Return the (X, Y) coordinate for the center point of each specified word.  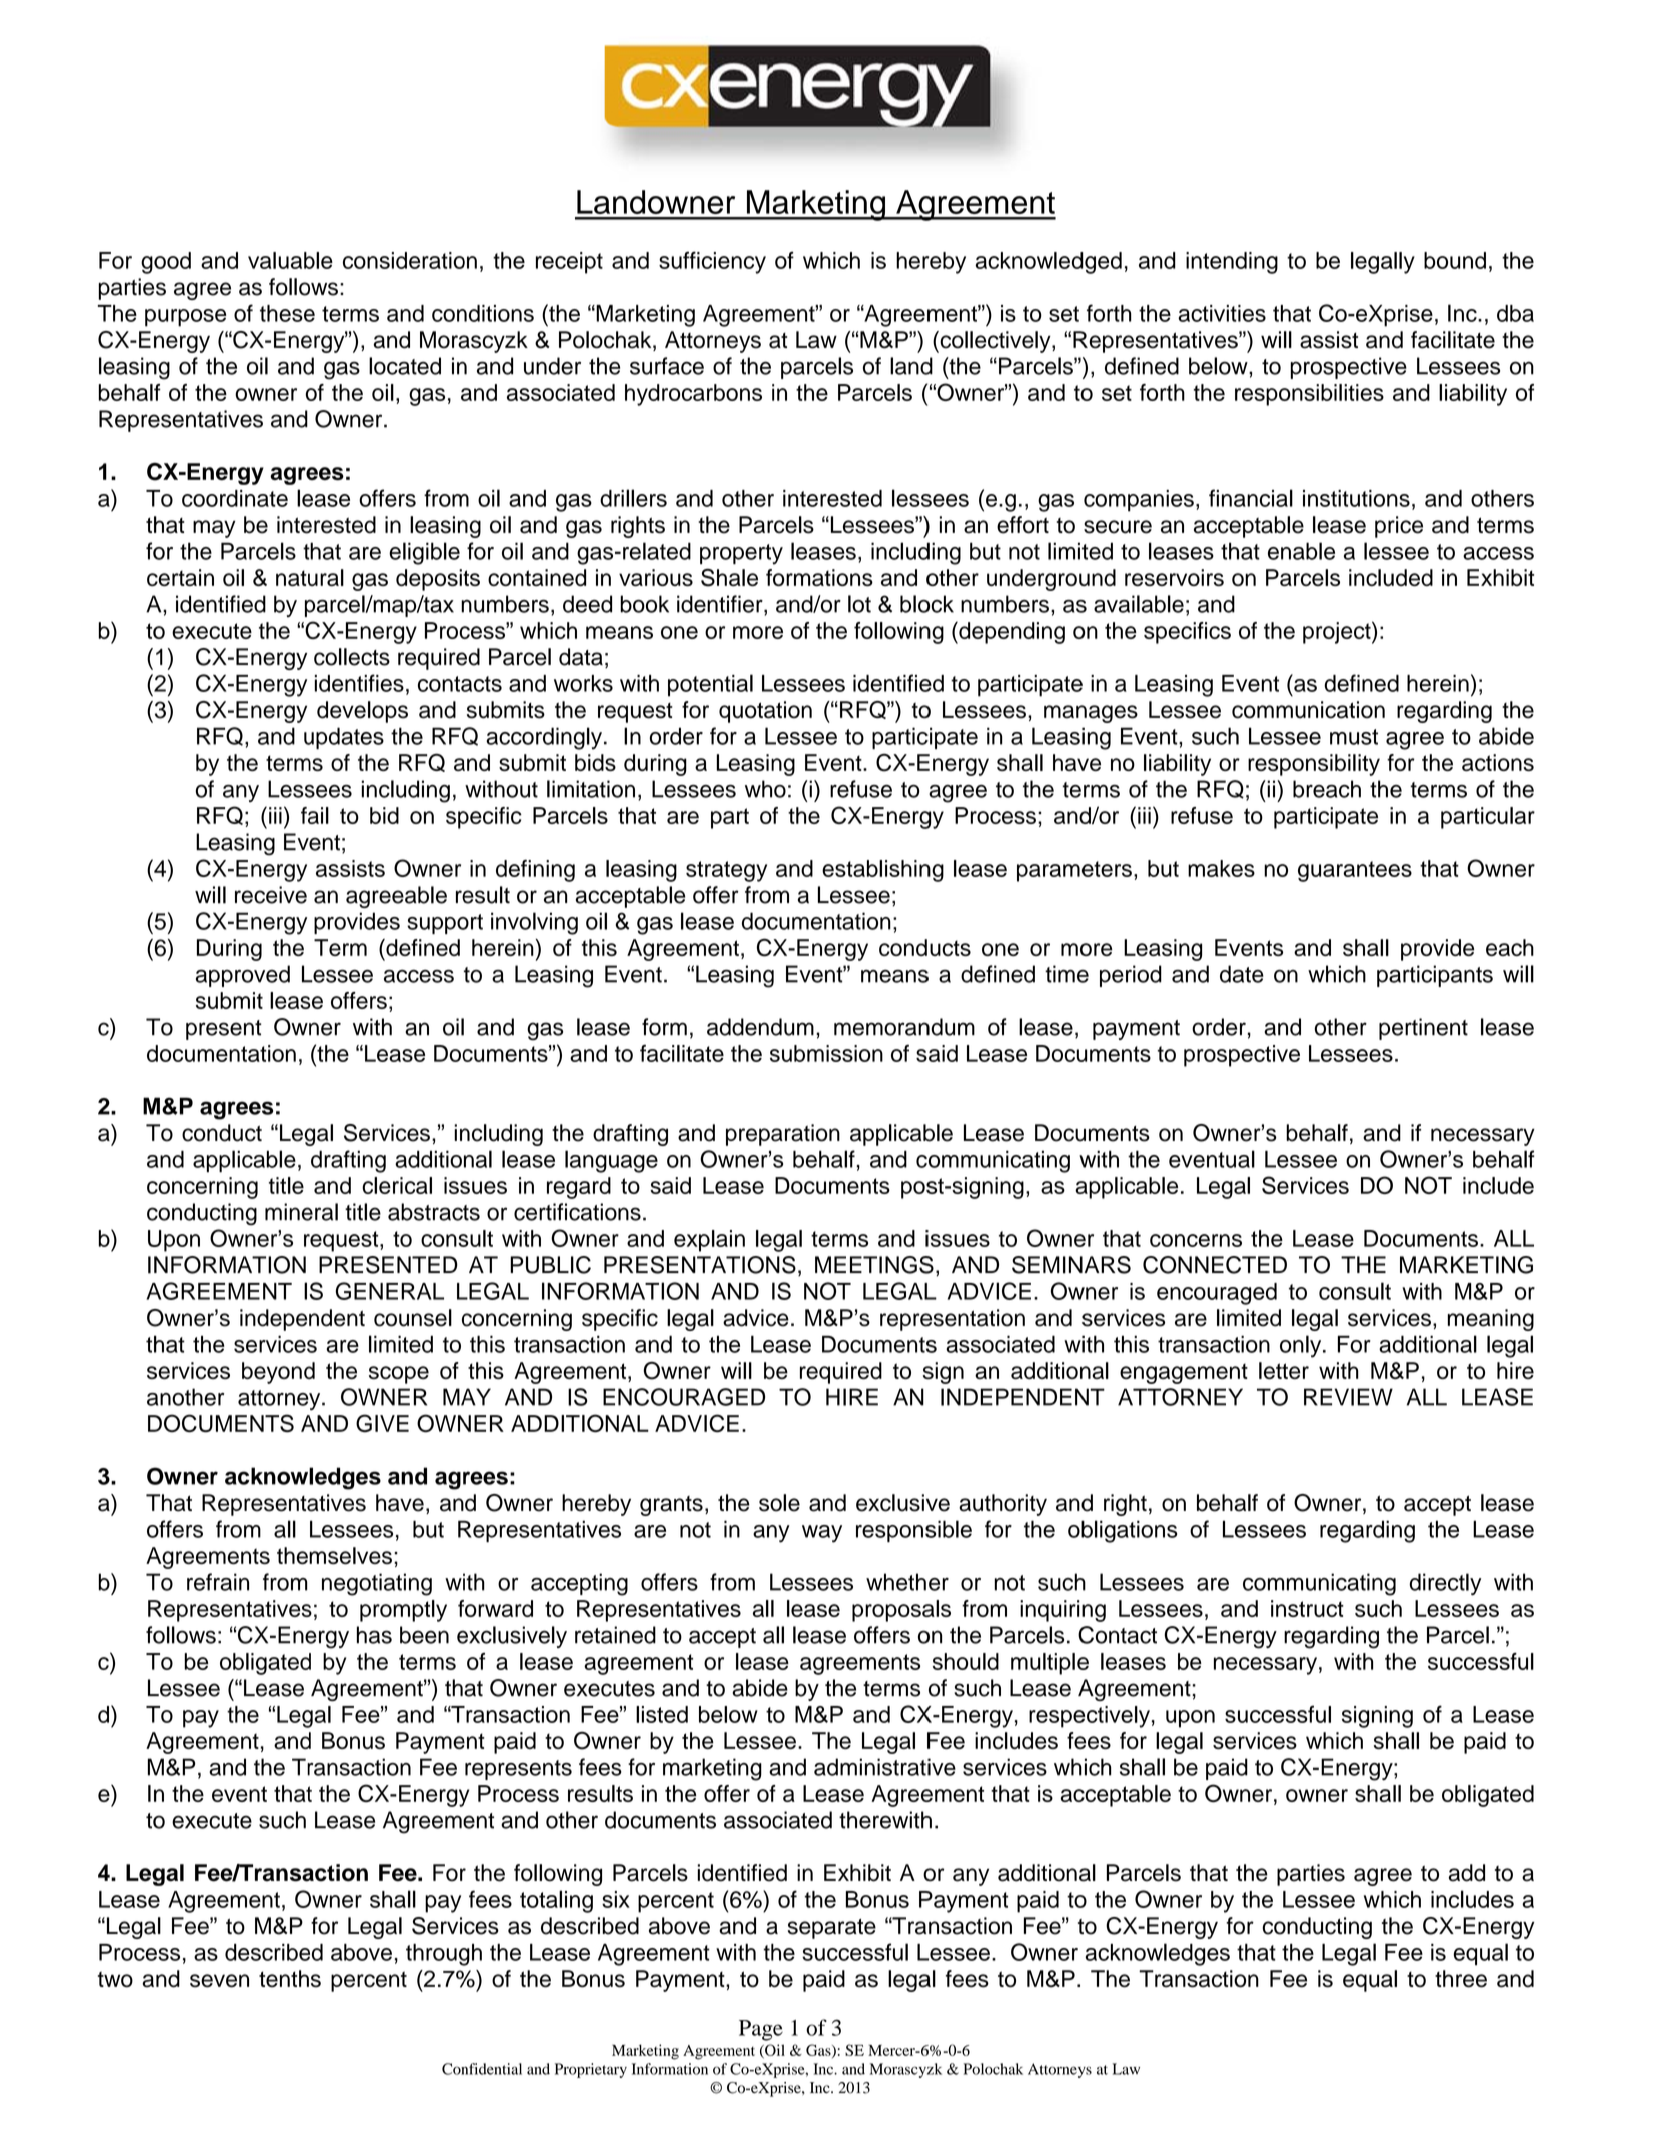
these (287, 313)
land (911, 366)
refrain (218, 1582)
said (670, 1185)
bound (1455, 260)
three (1461, 1979)
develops (362, 712)
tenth (284, 1979)
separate (832, 1929)
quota (748, 712)
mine (289, 1212)
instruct (1307, 1608)
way (822, 1534)
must (1354, 737)
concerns (1196, 1240)
